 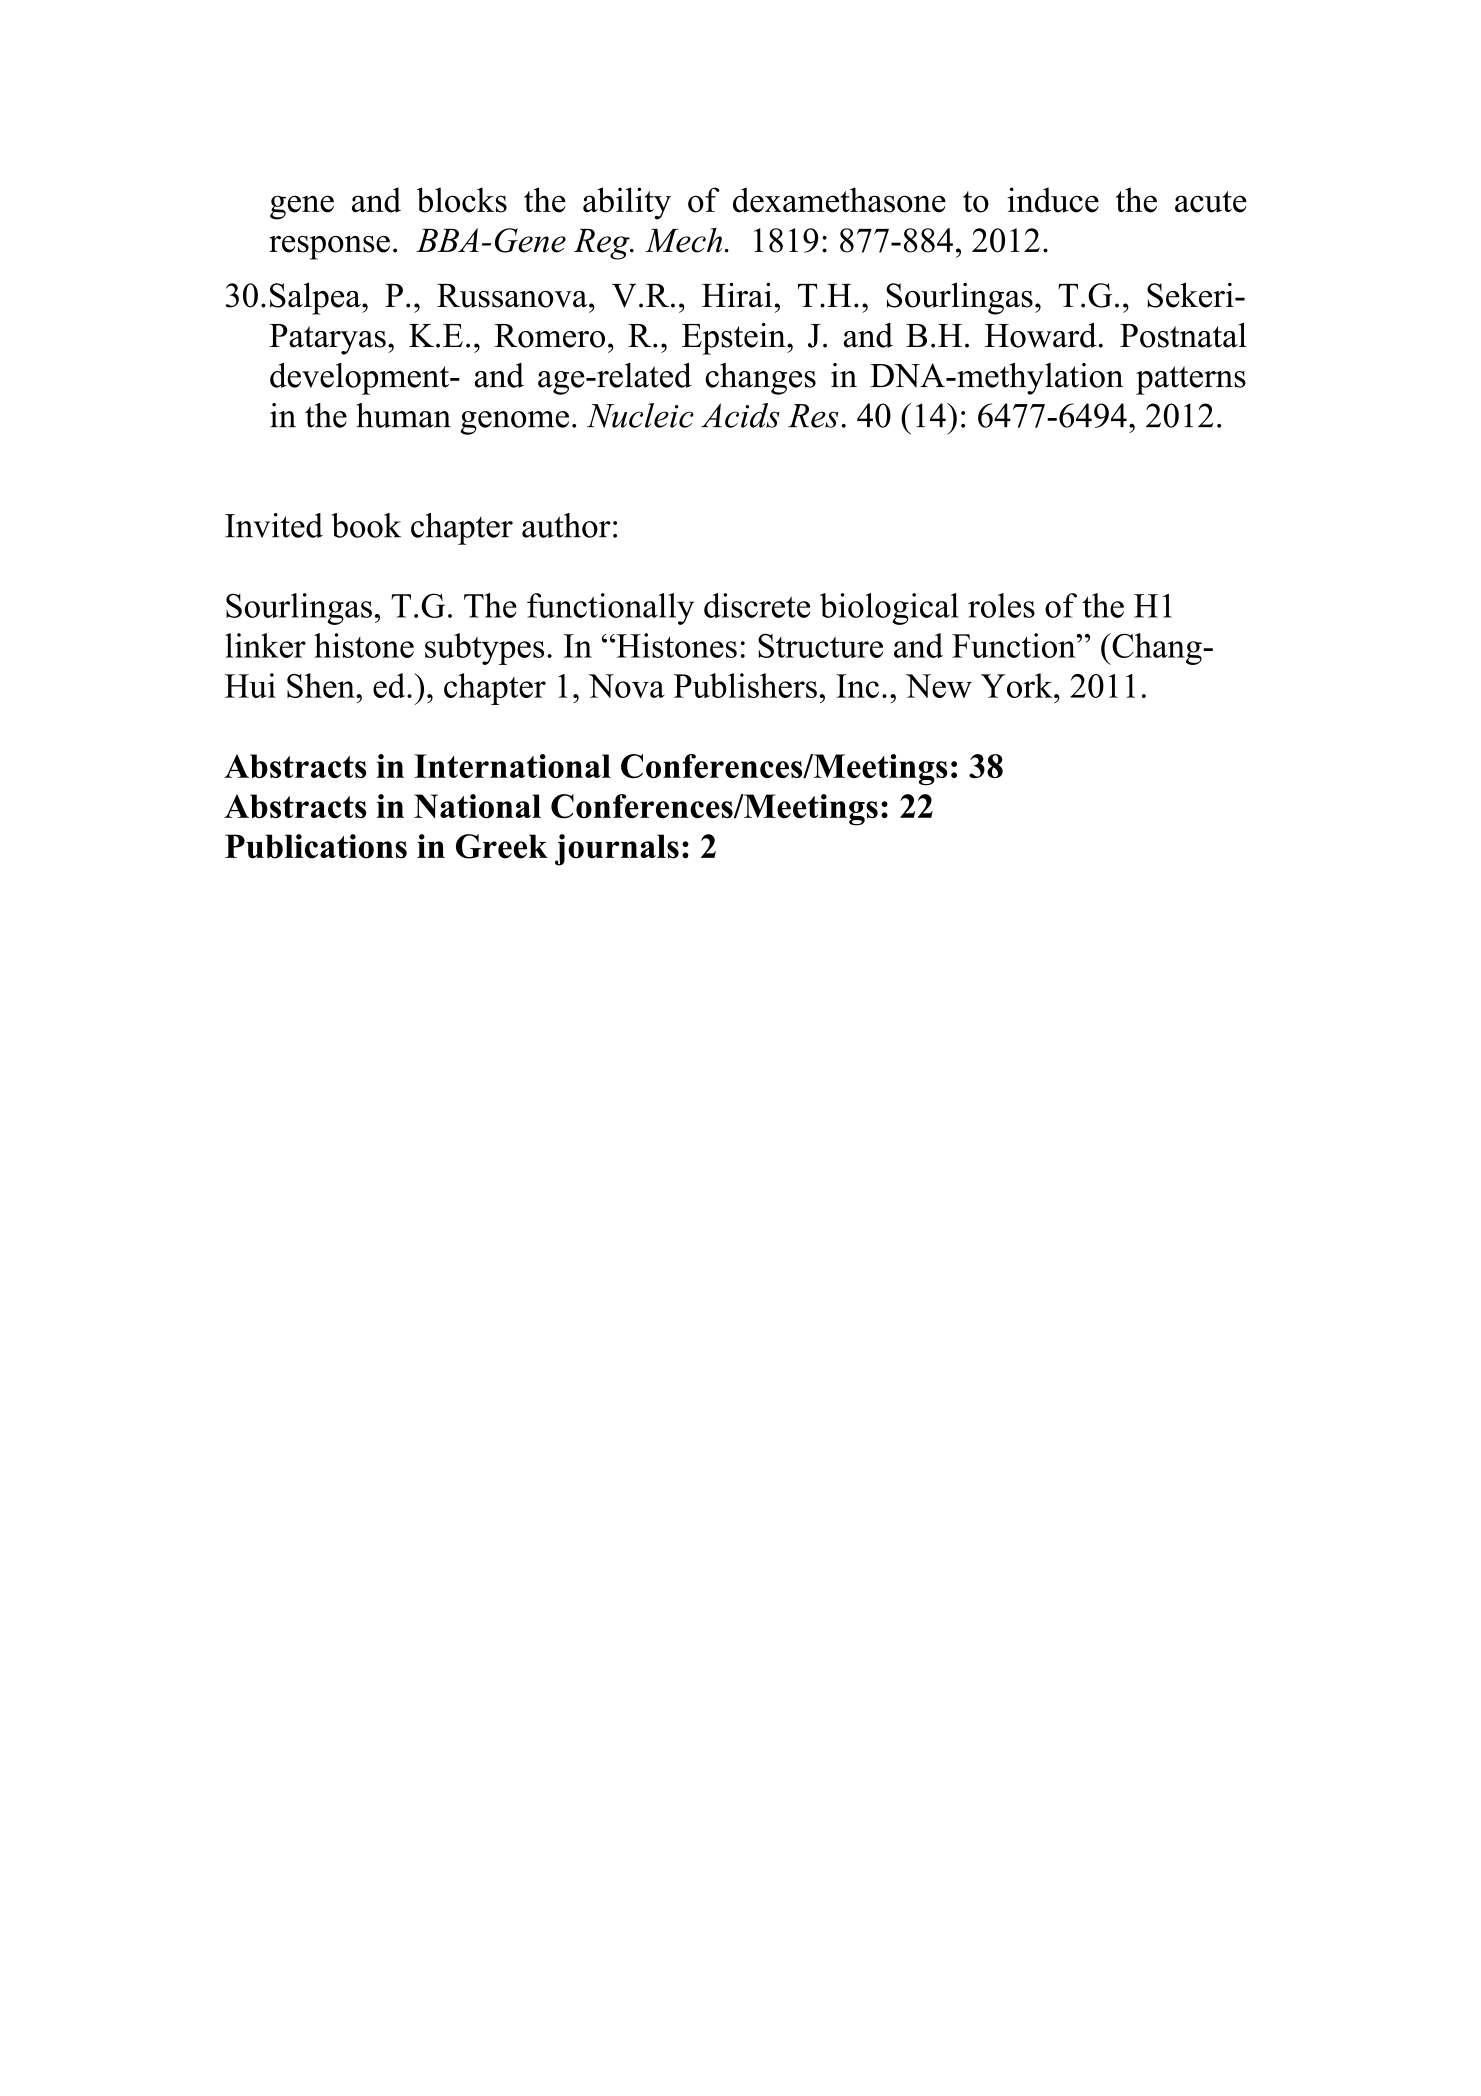 I want to click on author, so click(x=566, y=525).
